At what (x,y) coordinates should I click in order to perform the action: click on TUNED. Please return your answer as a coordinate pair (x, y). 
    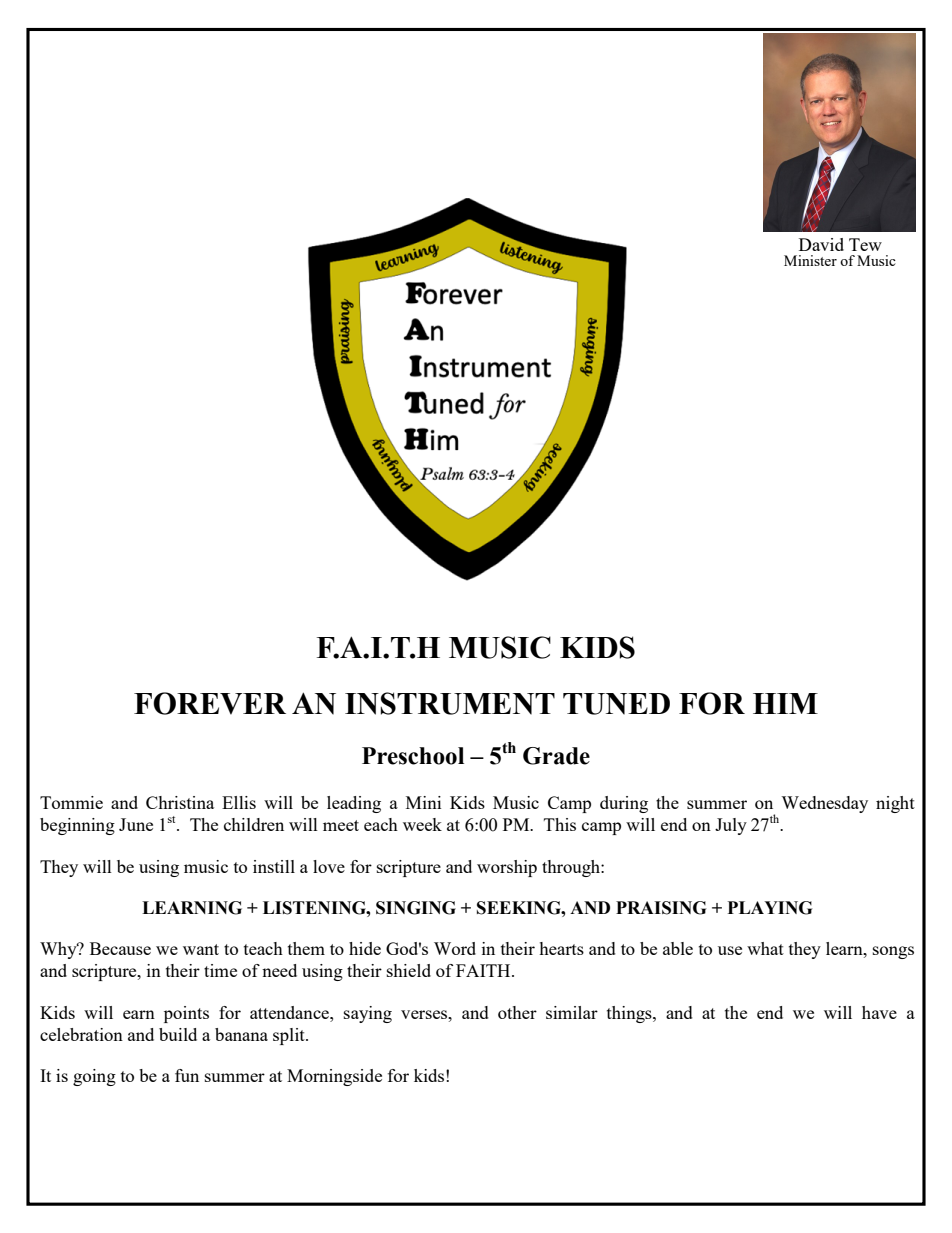
    Looking at the image, I should click on (616, 704).
